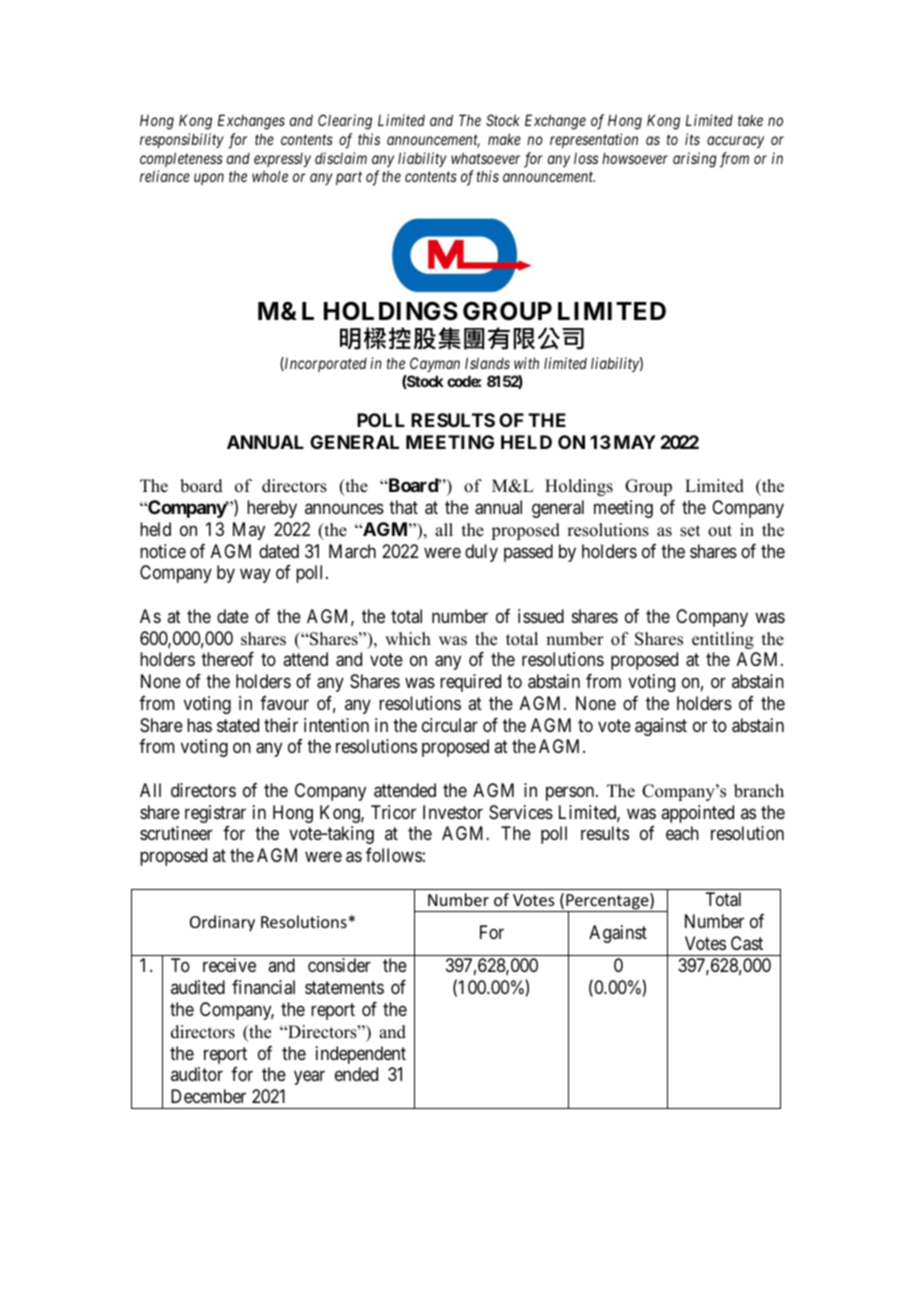 Image resolution: width=924 pixels, height=1308 pixels. What do you see at coordinates (435, 364) in the document?
I see `Cayman` at bounding box center [435, 364].
